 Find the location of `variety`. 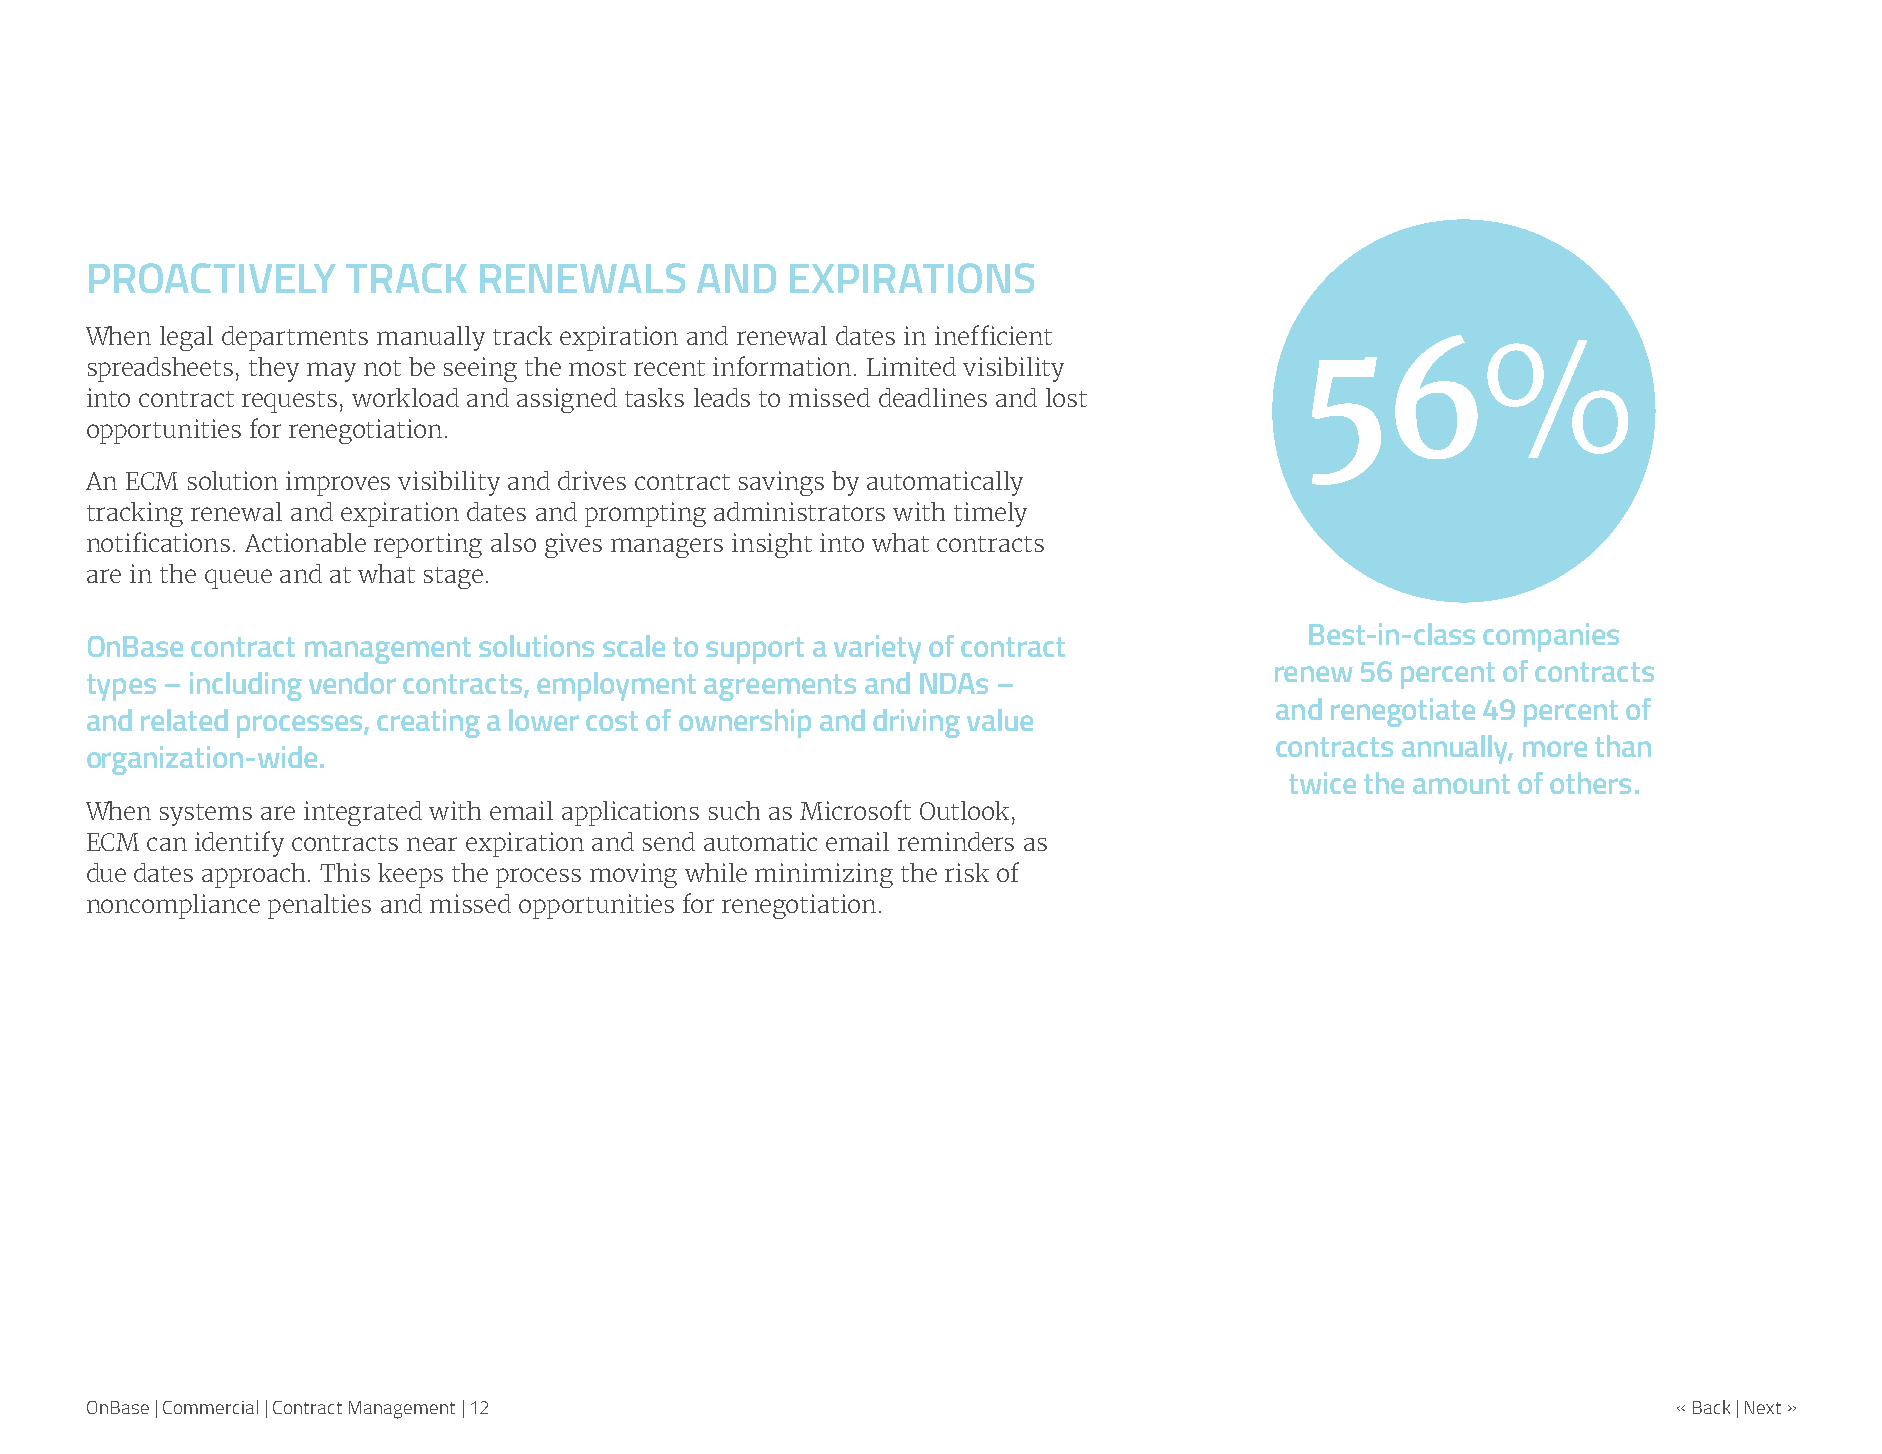

variety is located at coordinates (877, 649).
